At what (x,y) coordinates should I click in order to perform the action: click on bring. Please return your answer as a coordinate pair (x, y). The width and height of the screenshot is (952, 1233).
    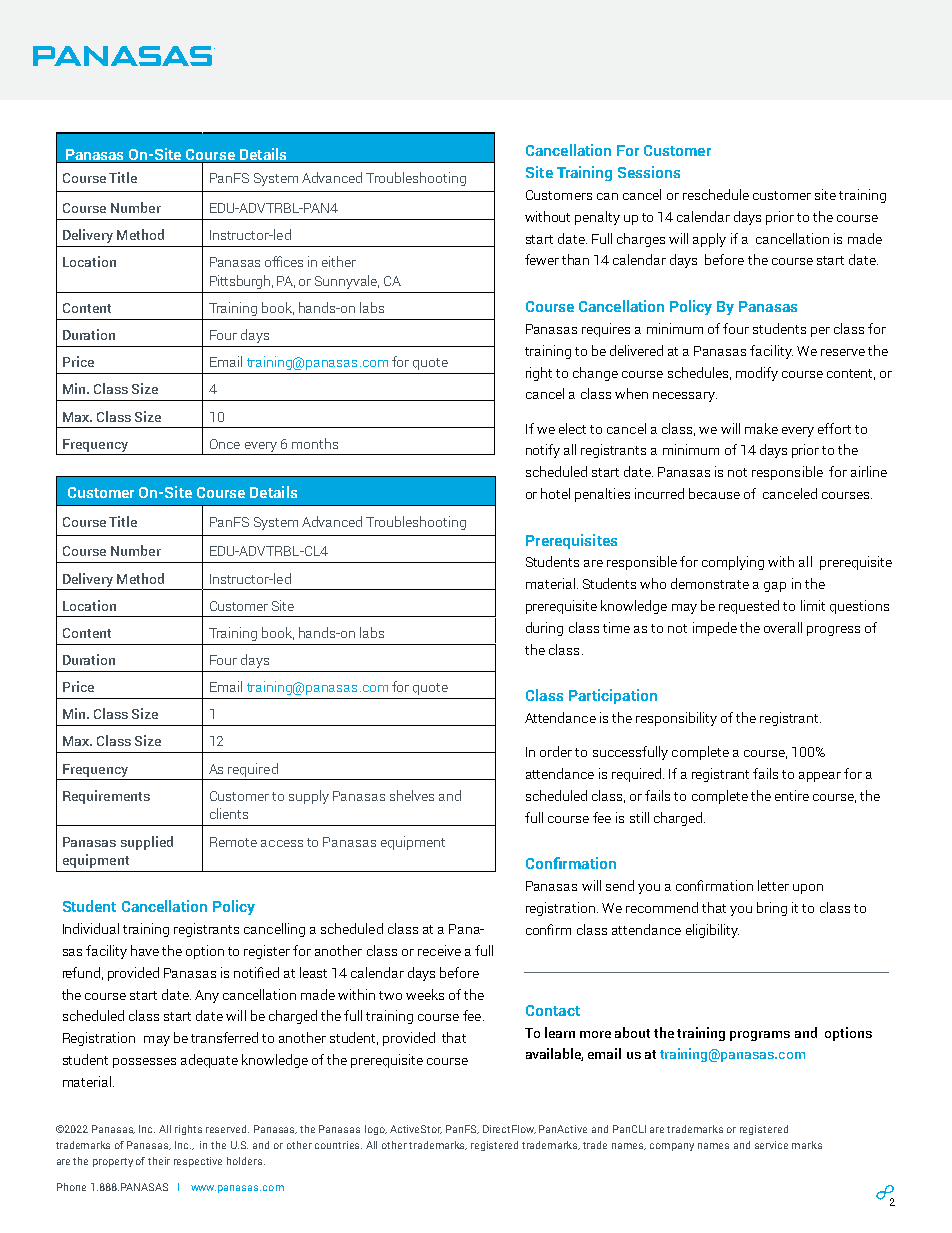
    Looking at the image, I should click on (772, 909).
